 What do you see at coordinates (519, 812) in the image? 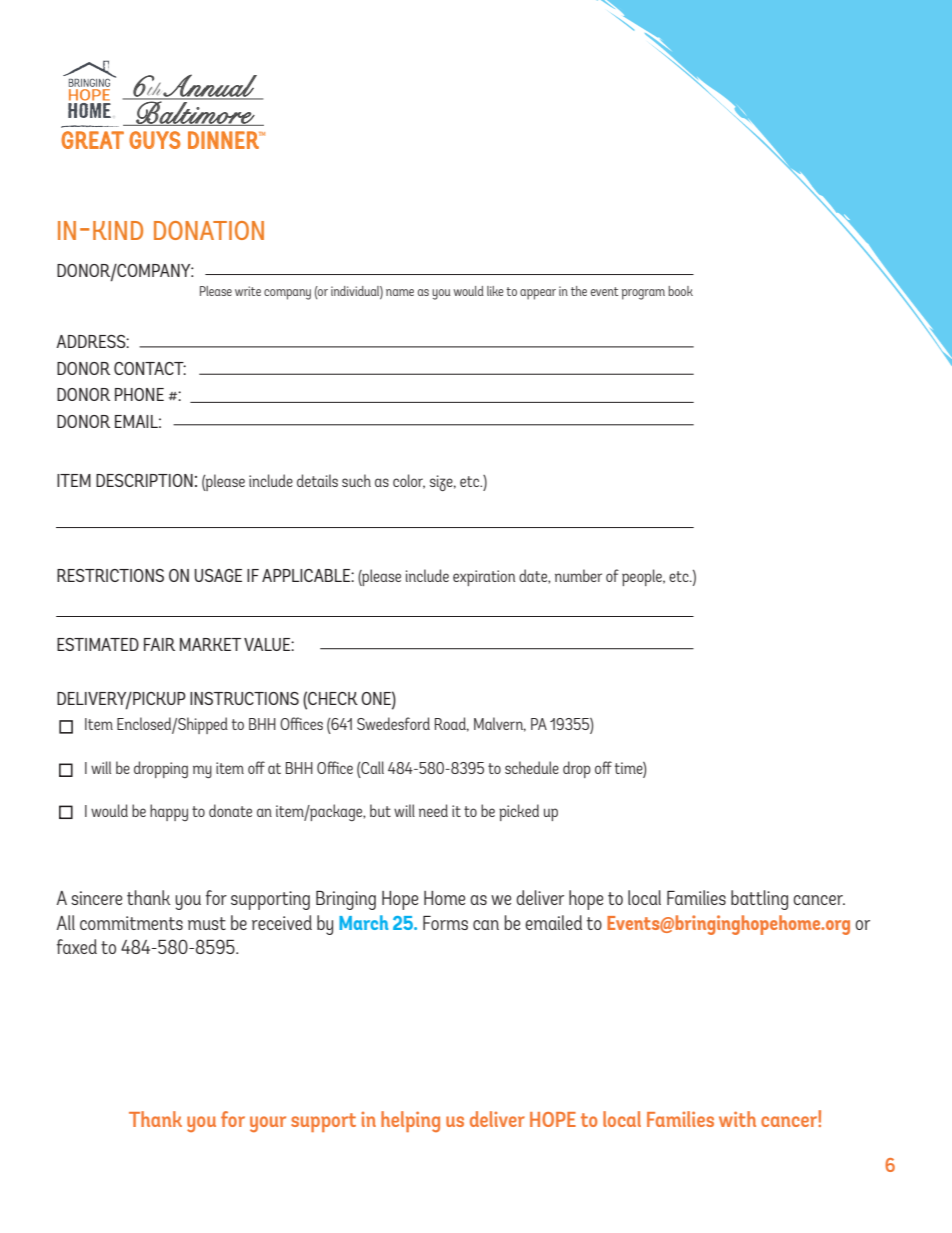
I see `picked` at bounding box center [519, 812].
